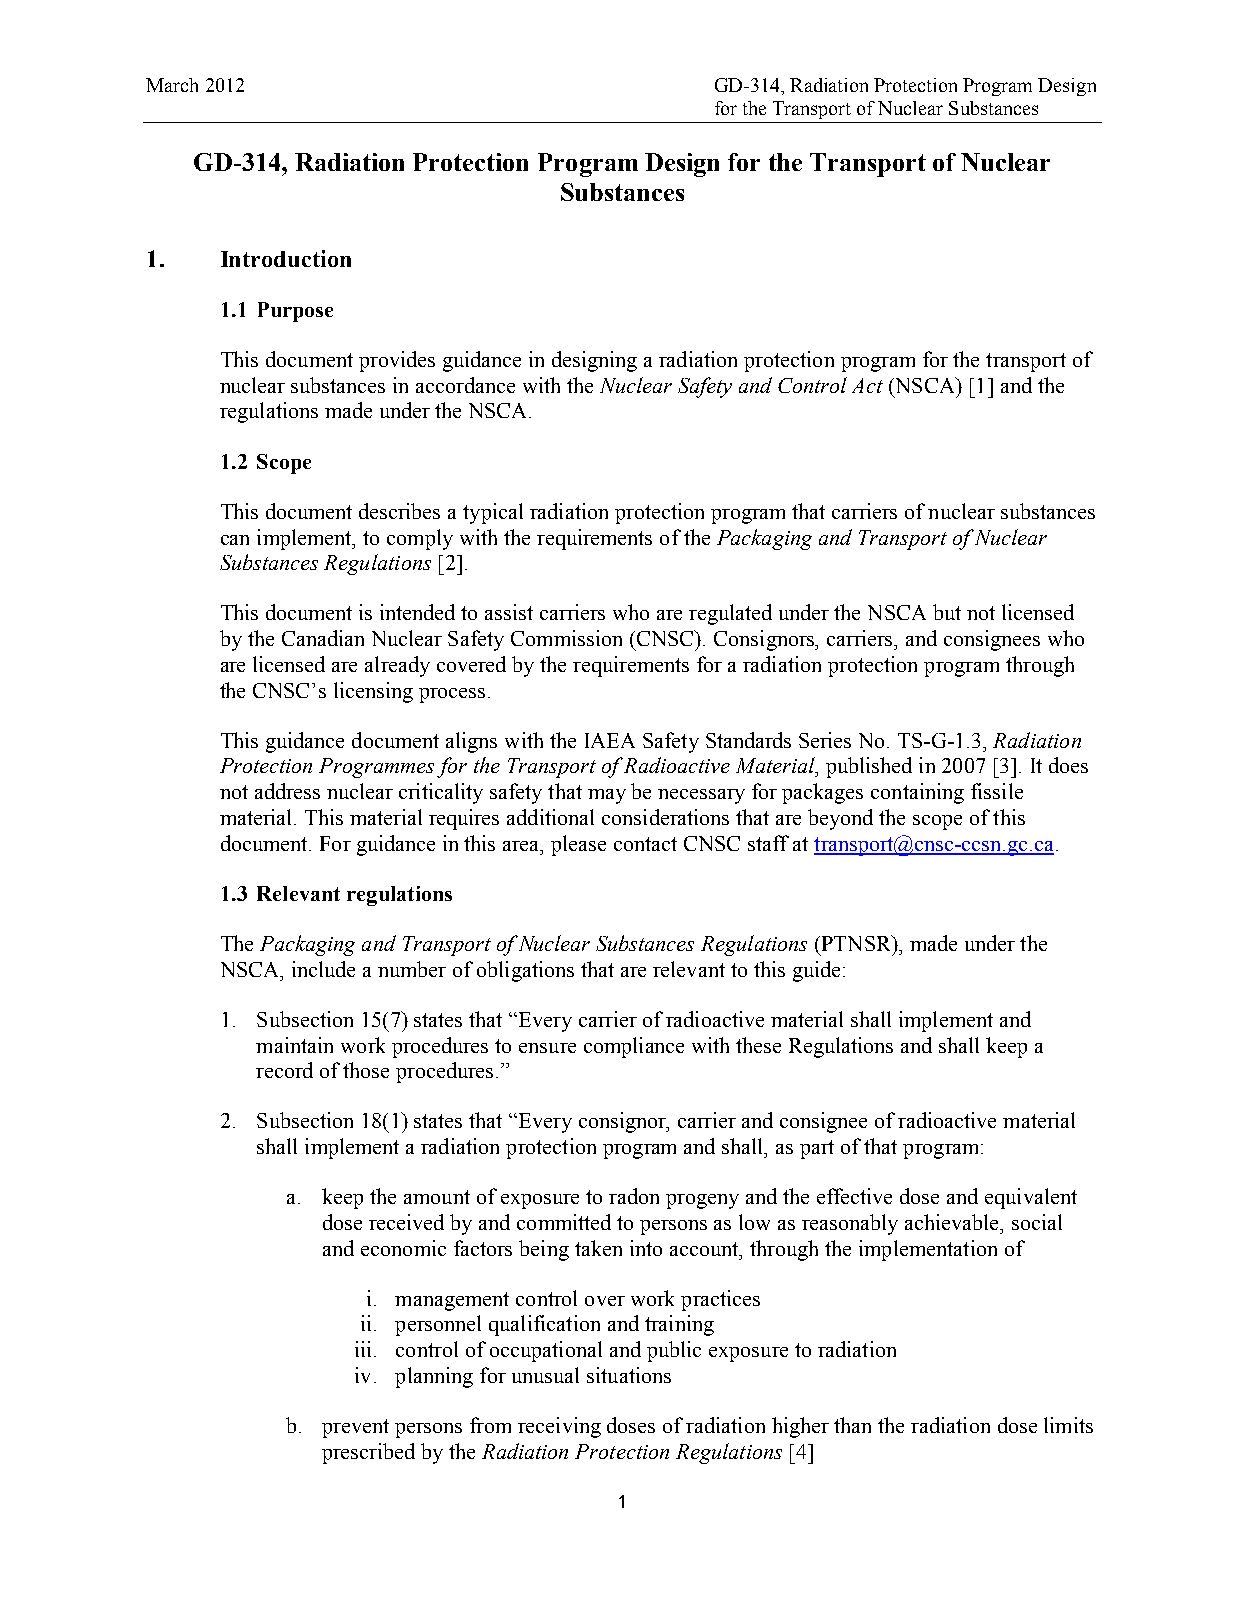 This screenshot has width=1245, height=1611. What do you see at coordinates (947, 612) in the screenshot?
I see `but` at bounding box center [947, 612].
